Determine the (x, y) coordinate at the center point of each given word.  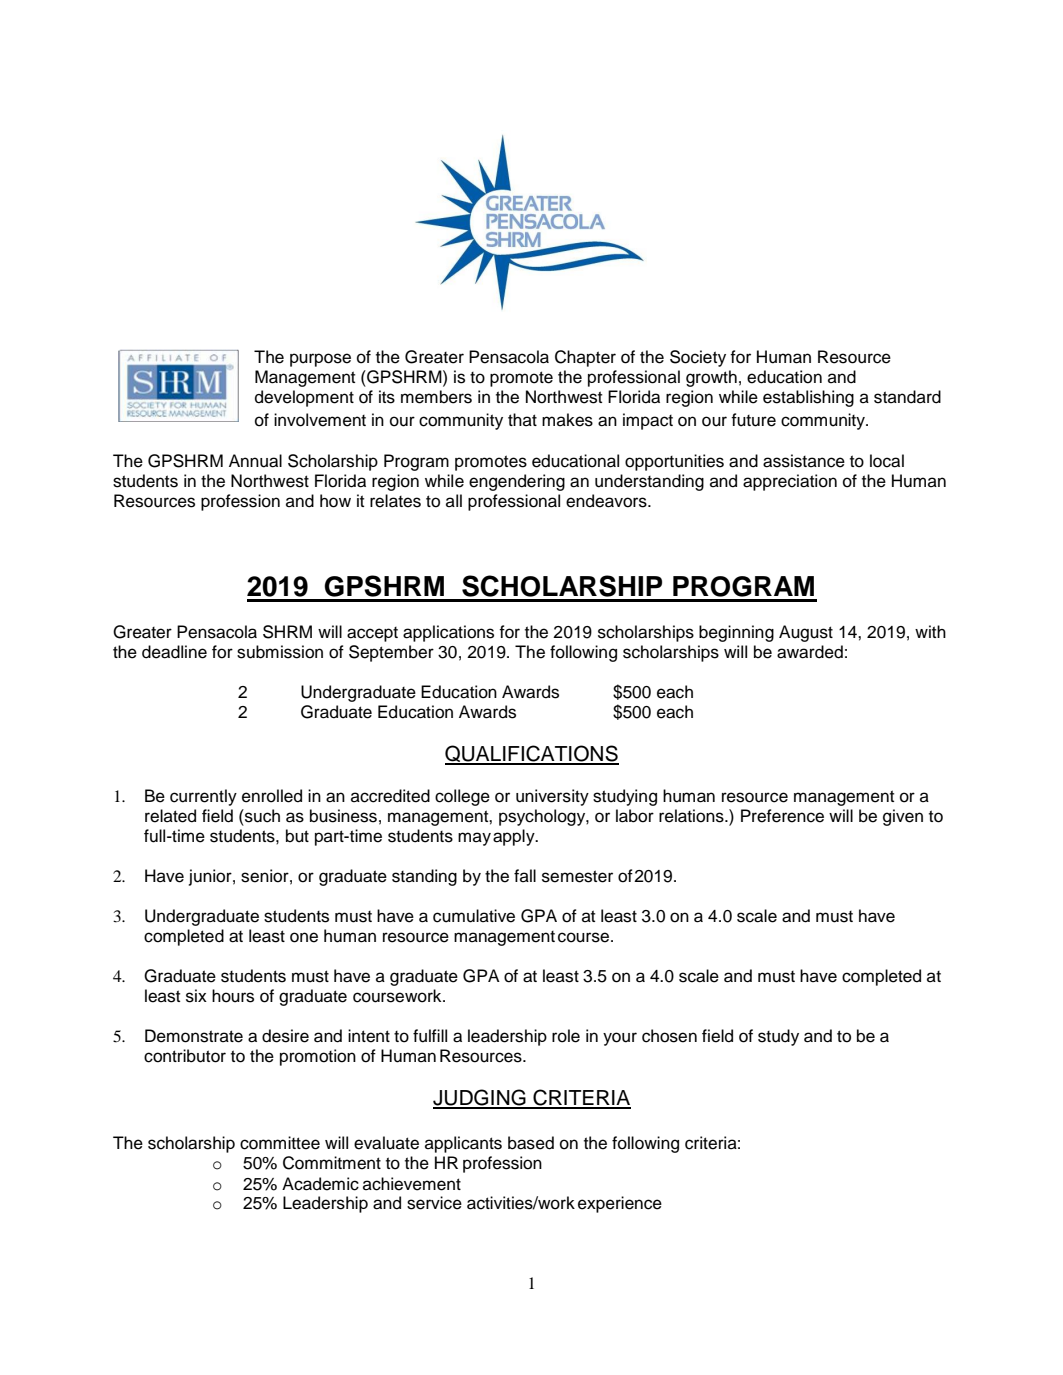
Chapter (585, 358)
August (806, 633)
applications (448, 633)
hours (233, 996)
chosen (669, 1036)
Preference (782, 816)
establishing (808, 398)
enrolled (272, 796)
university (552, 797)
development (304, 398)
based (531, 1143)
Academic (320, 1184)
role (566, 1036)
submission (280, 652)
